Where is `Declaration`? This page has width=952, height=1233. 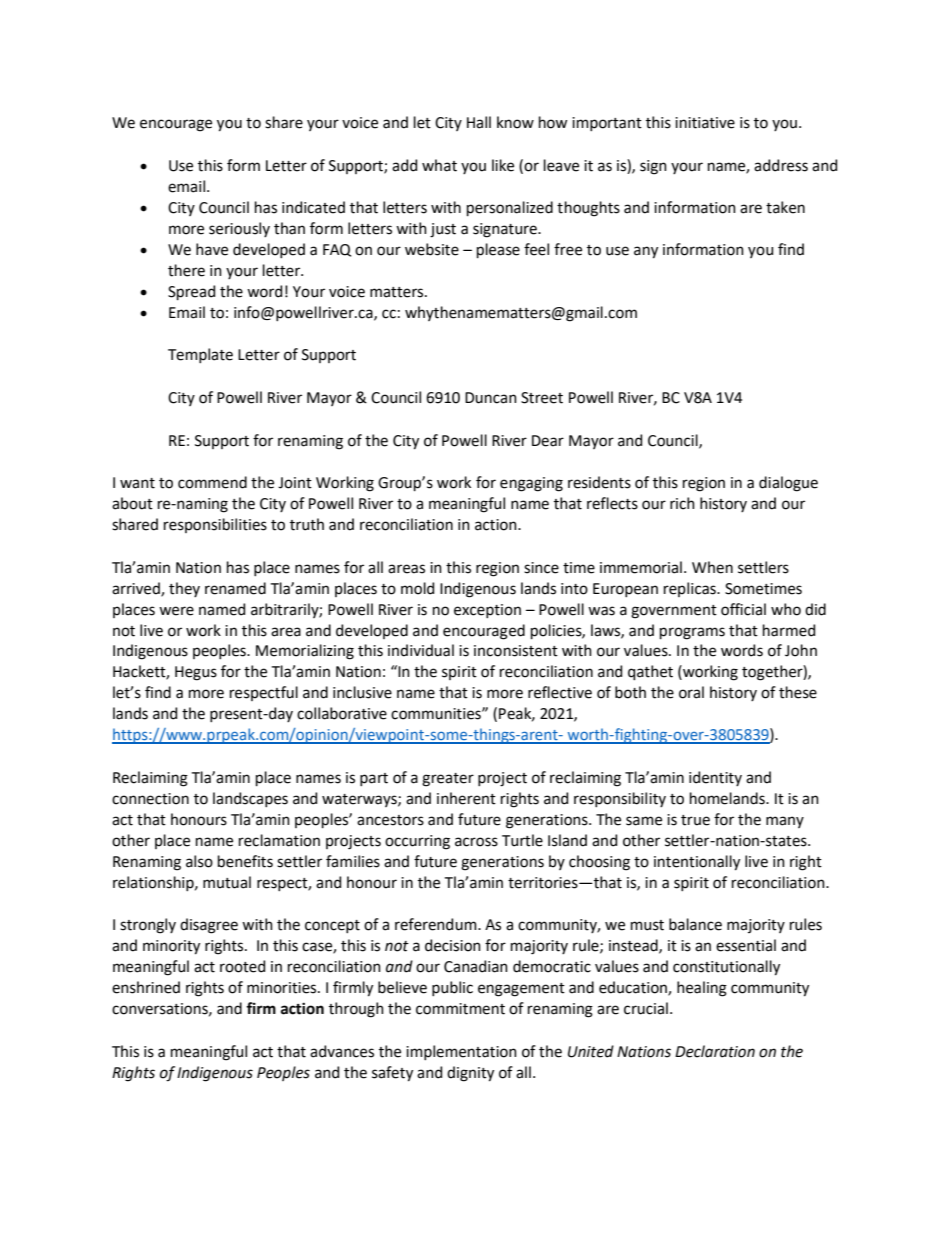 Declaration is located at coordinates (715, 1051).
